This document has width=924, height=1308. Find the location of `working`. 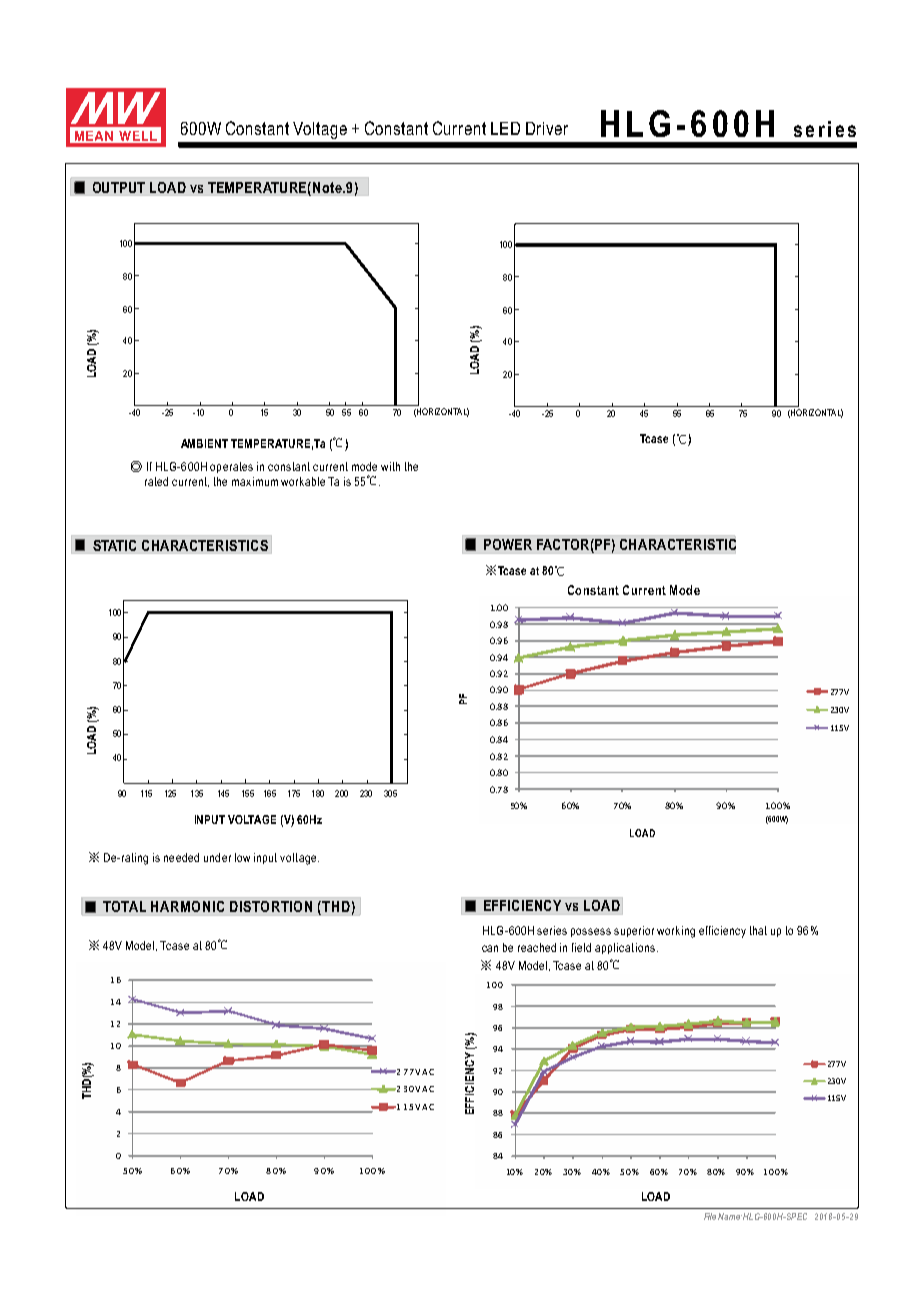

working is located at coordinates (676, 932).
